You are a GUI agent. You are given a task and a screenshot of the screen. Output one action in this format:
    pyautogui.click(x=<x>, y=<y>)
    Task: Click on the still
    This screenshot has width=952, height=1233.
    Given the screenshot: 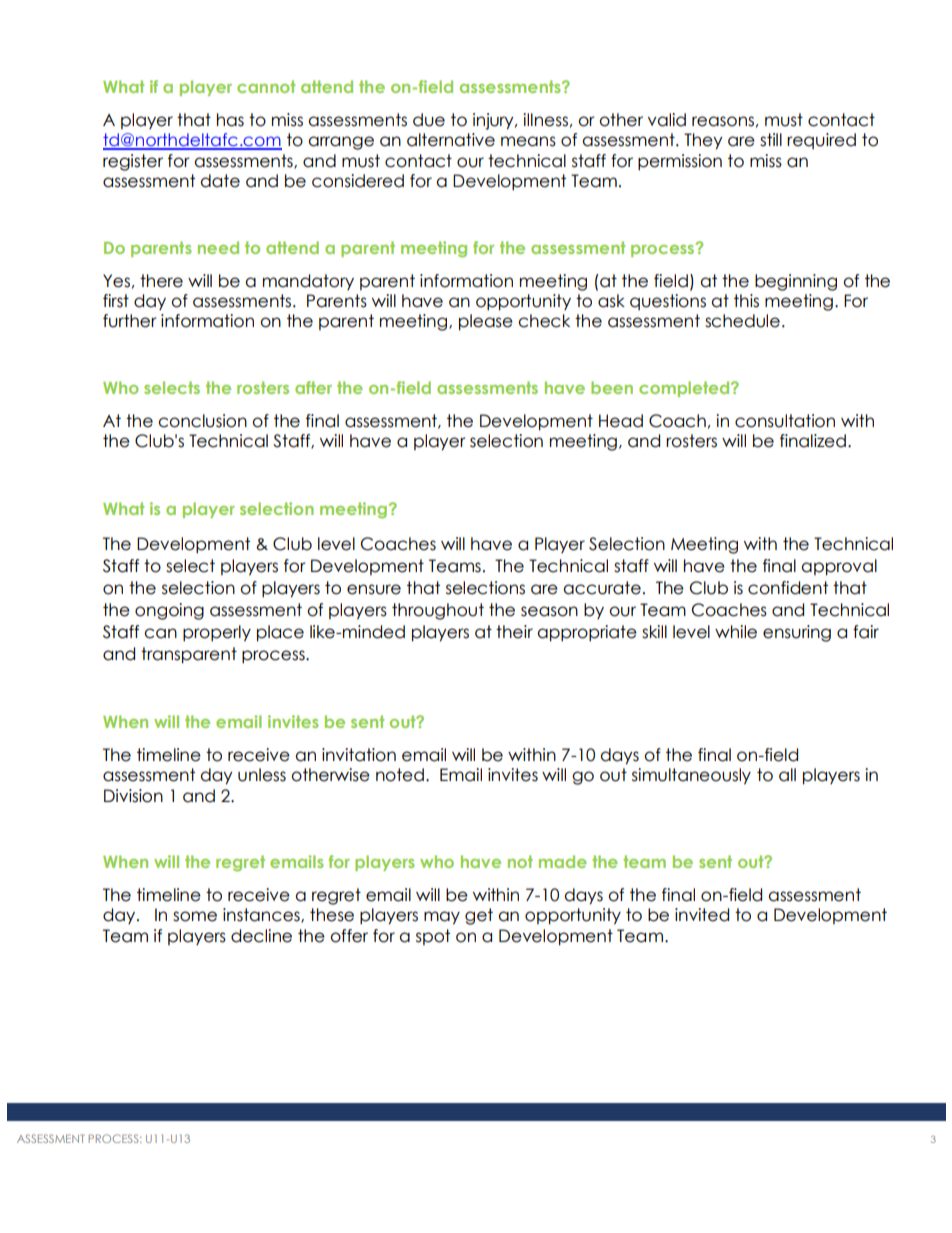 What is the action you would take?
    pyautogui.click(x=771, y=140)
